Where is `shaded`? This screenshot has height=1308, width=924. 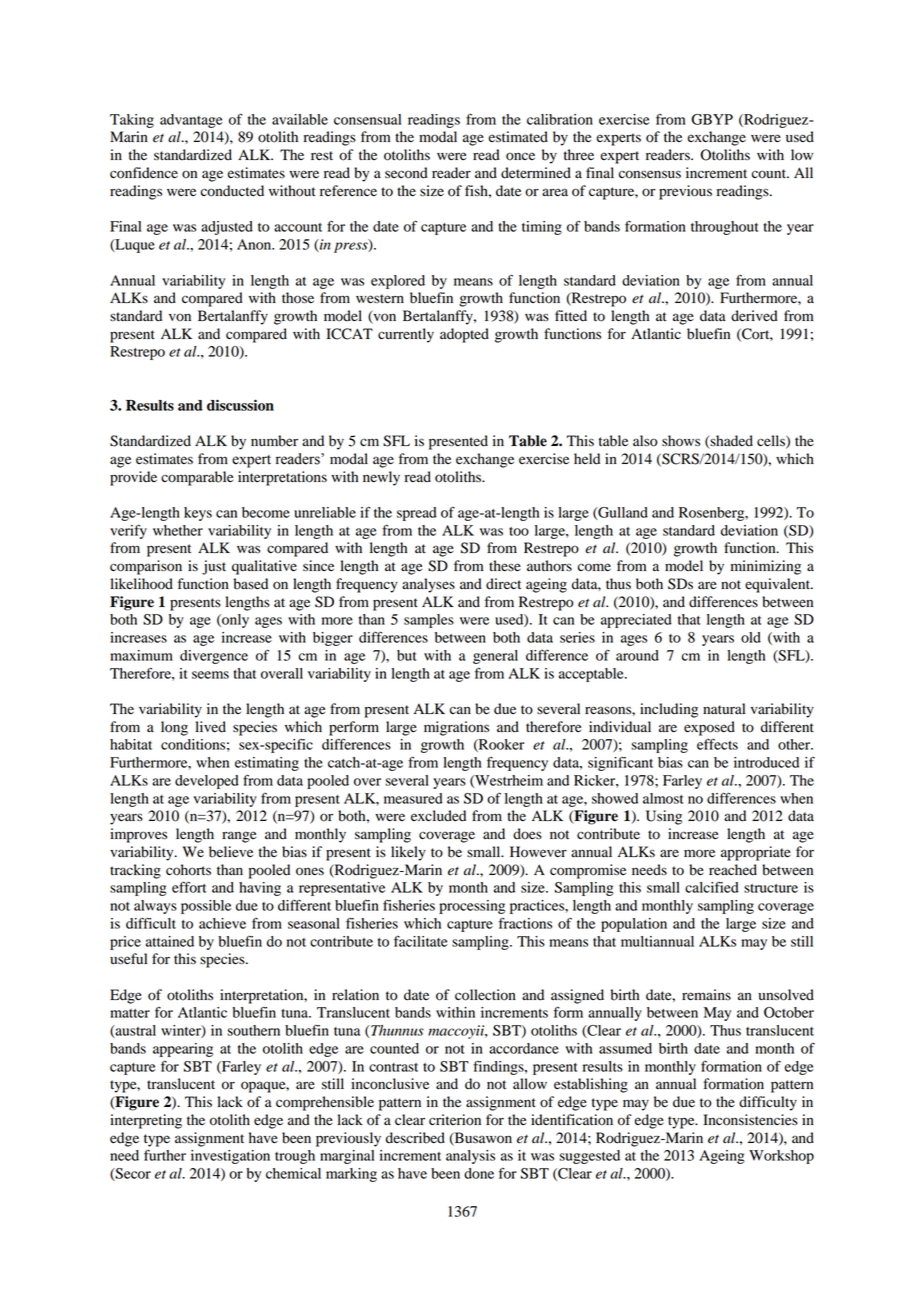 shaded is located at coordinates (730, 442).
